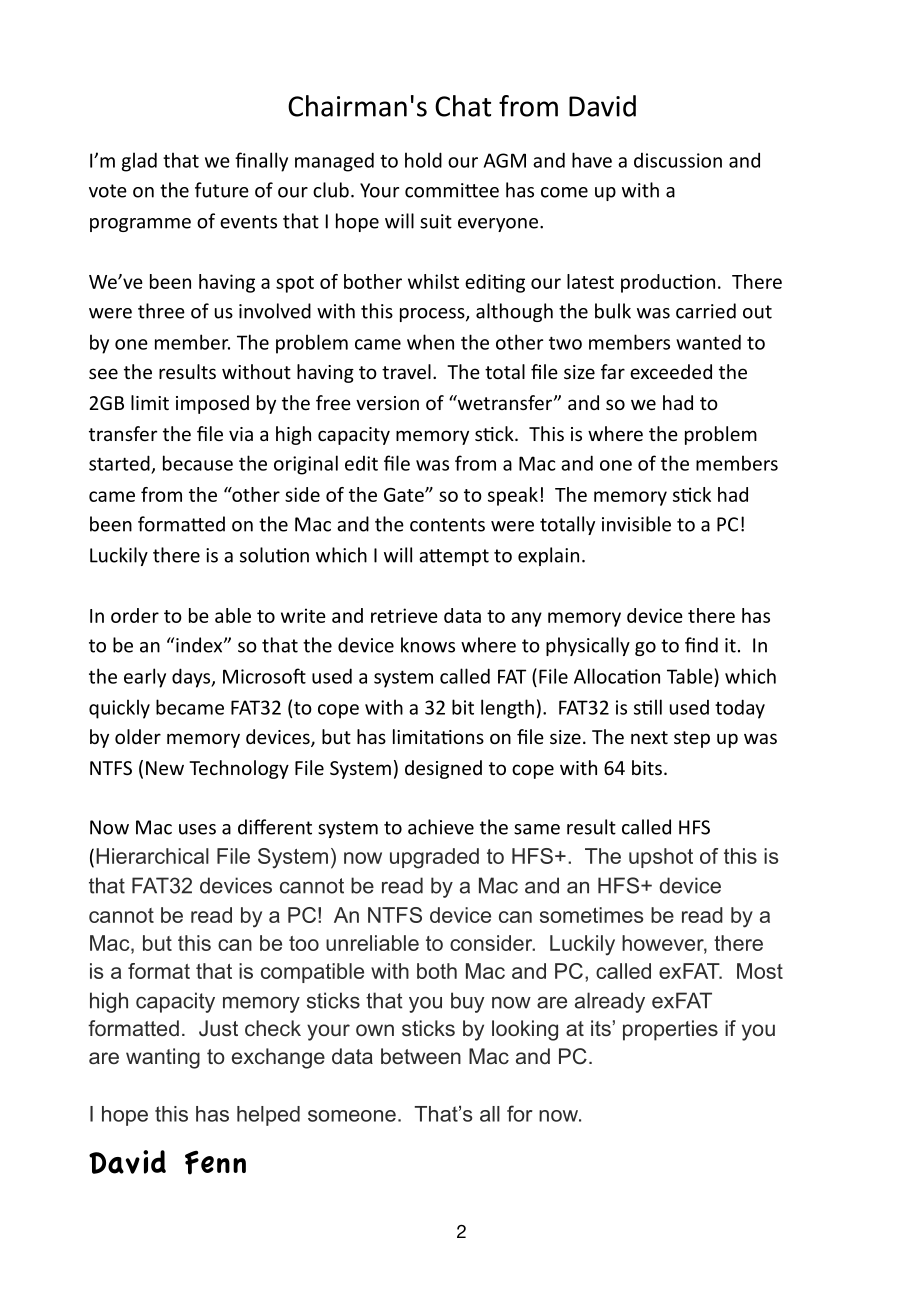 The width and height of the page is (924, 1308). What do you see at coordinates (197, 829) in the page?
I see `uses` at bounding box center [197, 829].
